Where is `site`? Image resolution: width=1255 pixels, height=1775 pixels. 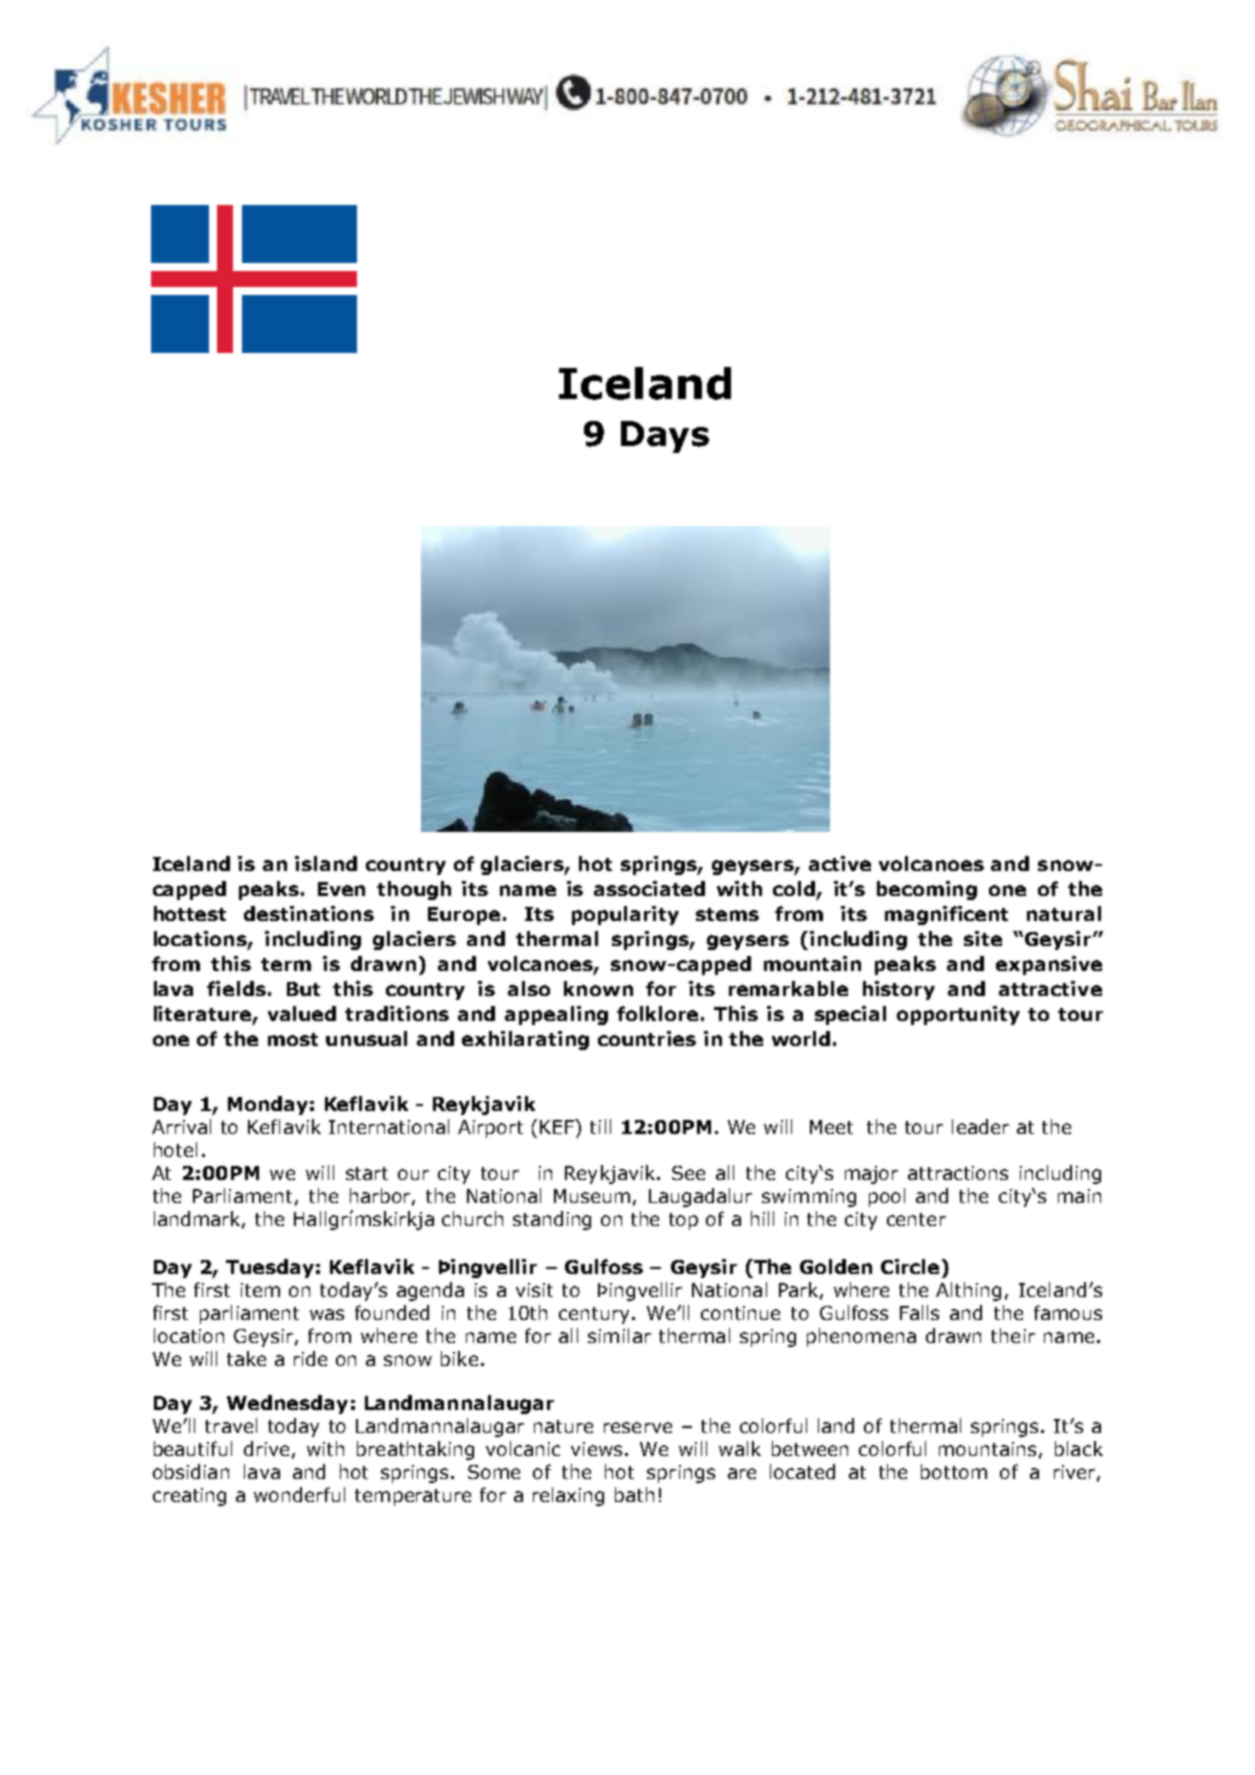
site is located at coordinates (983, 938).
